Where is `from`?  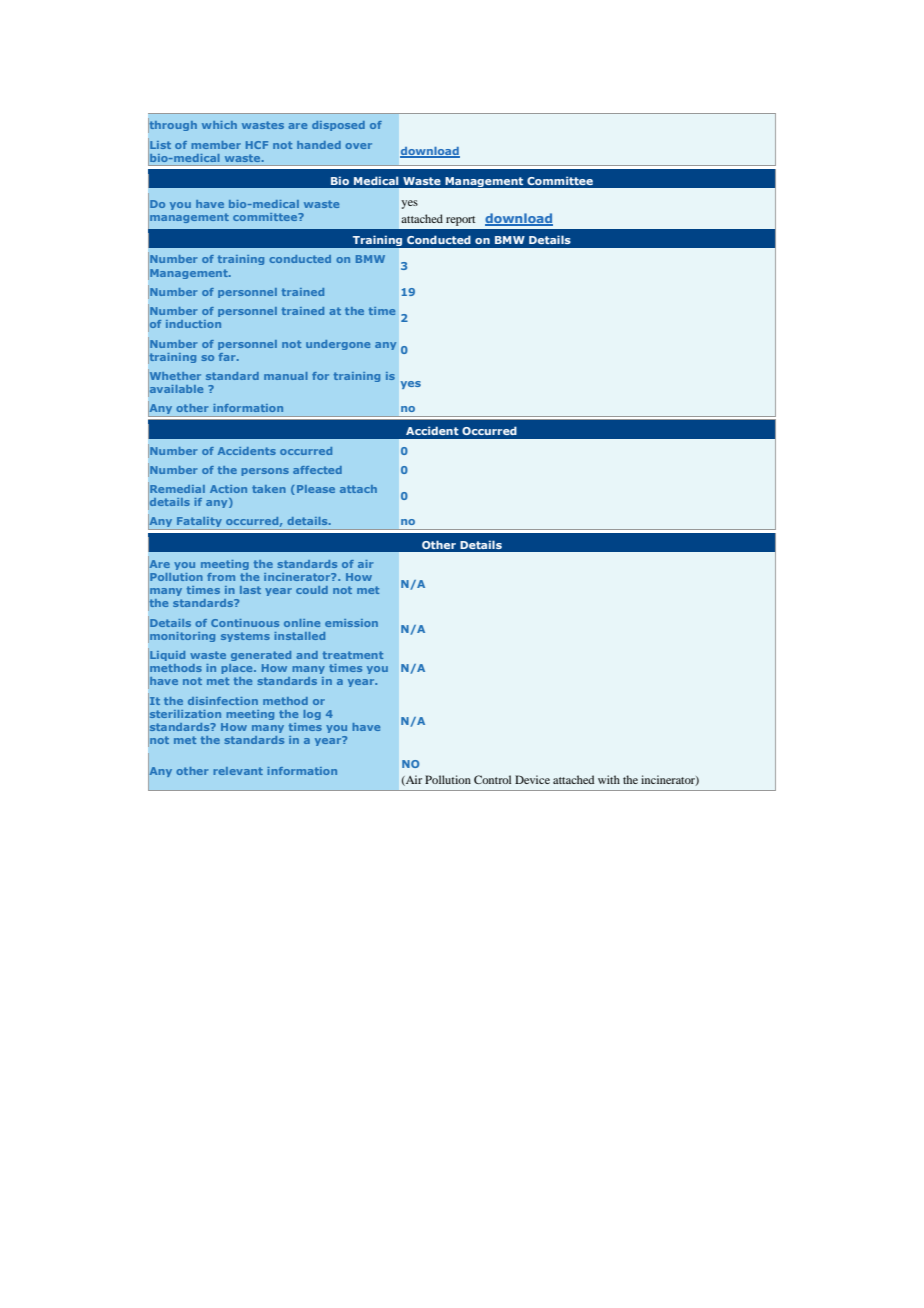 from is located at coordinates (221, 577).
